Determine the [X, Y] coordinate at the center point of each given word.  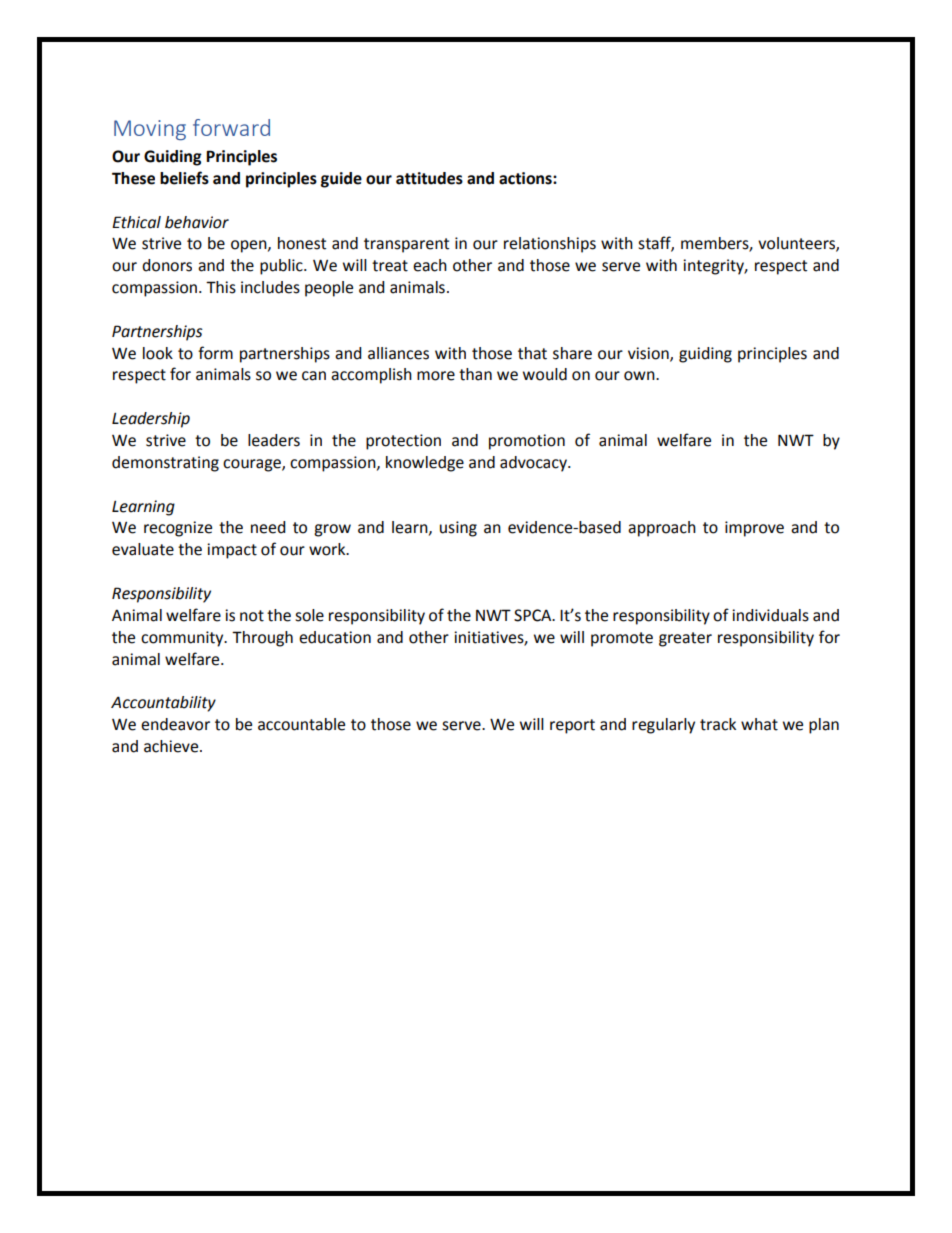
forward [231, 127]
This [221, 287]
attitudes [429, 178]
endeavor [175, 724]
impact [232, 551]
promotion [527, 442]
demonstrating [165, 464]
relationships [550, 245]
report [572, 726]
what [759, 724]
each [430, 265]
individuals [770, 615]
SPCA [534, 615]
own [640, 376]
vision [649, 354]
